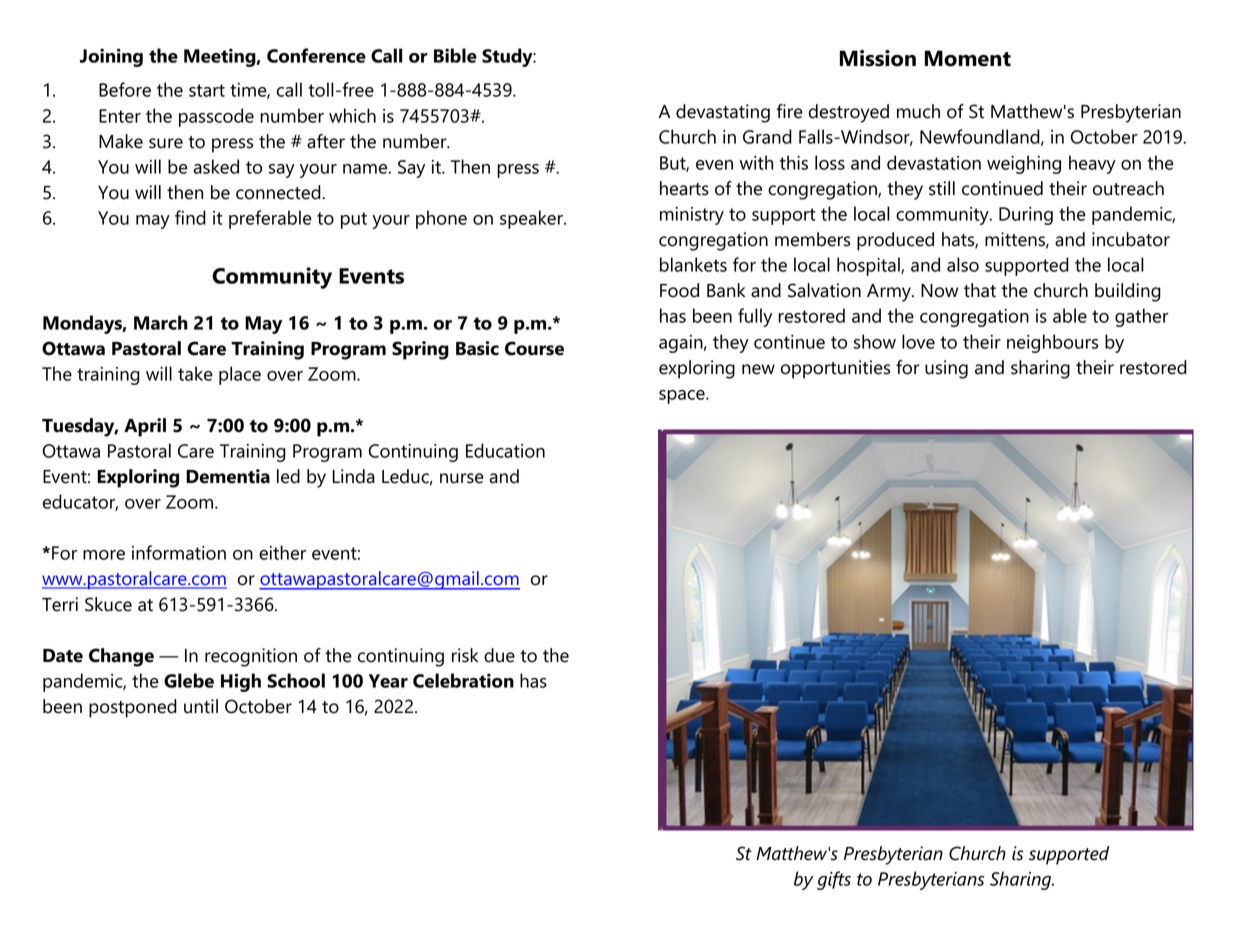 Image resolution: width=1233 pixels, height=952 pixels. What do you see at coordinates (499, 655) in the screenshot?
I see `due` at bounding box center [499, 655].
